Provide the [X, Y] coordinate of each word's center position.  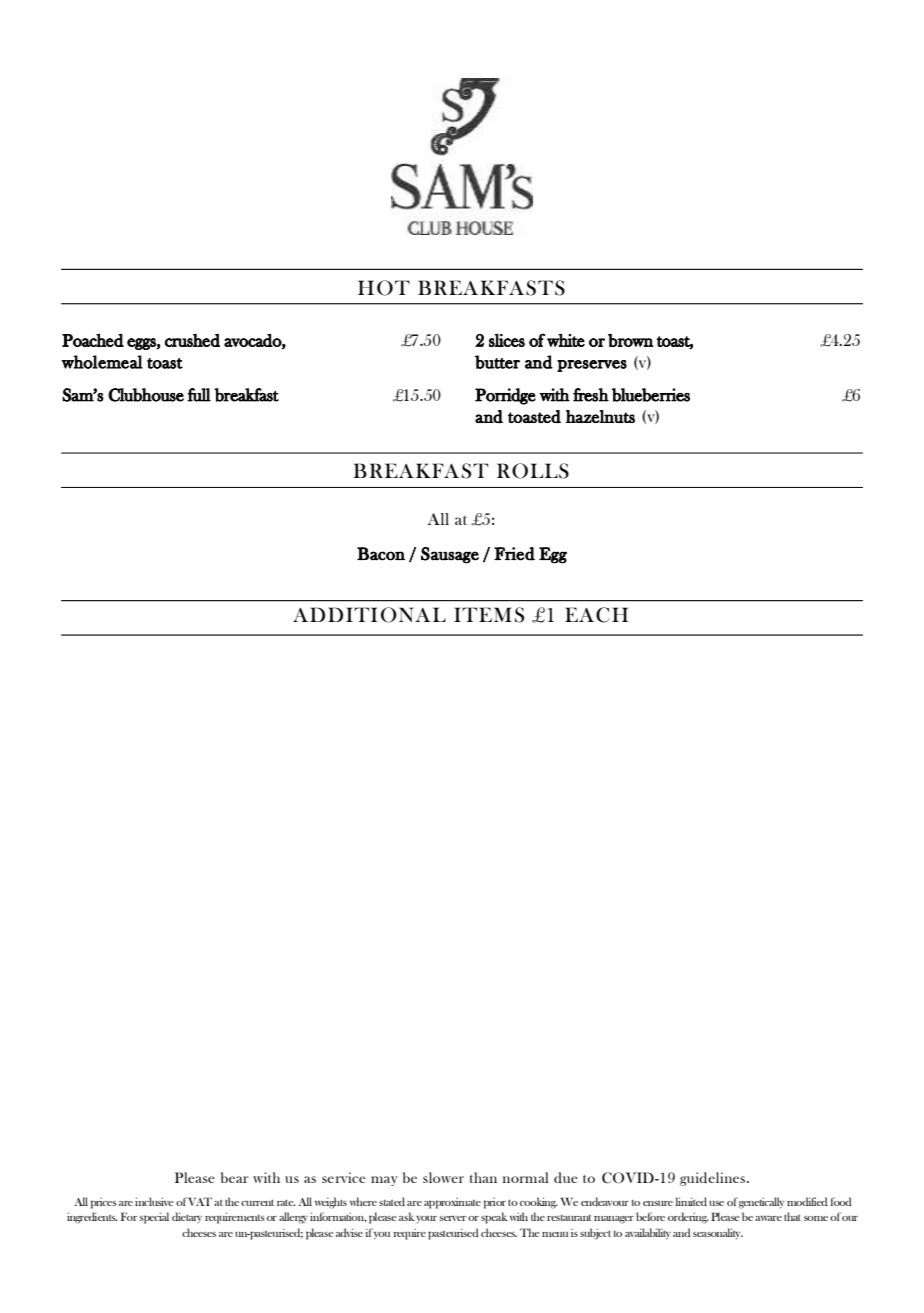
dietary [187, 1217]
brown [630, 340]
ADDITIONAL [369, 615]
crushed [192, 340]
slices [507, 340]
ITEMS [489, 615]
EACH [596, 615]
